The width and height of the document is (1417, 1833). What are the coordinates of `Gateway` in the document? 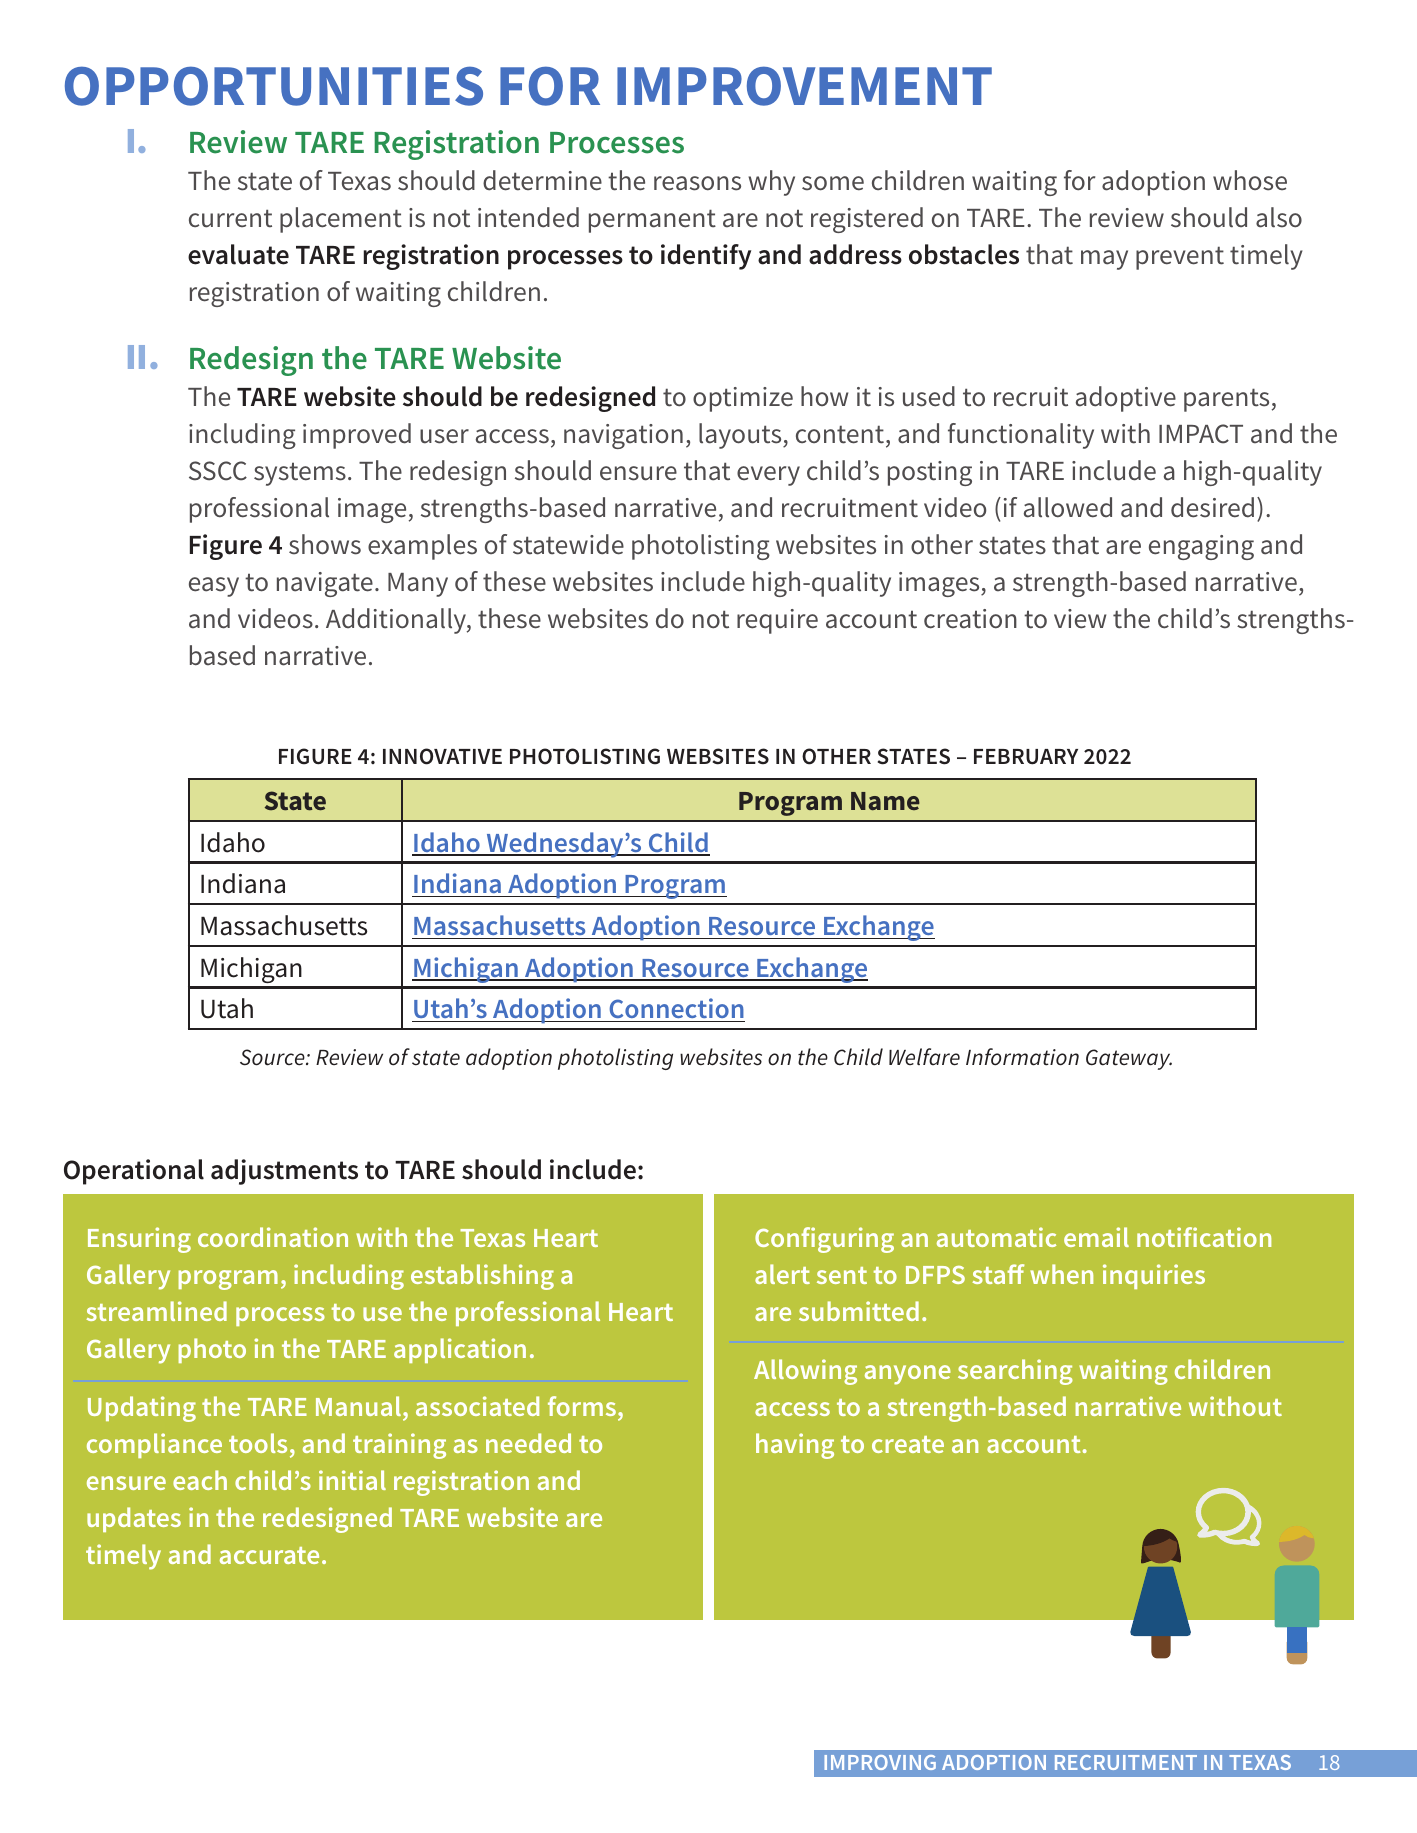 It's located at (1129, 1059).
